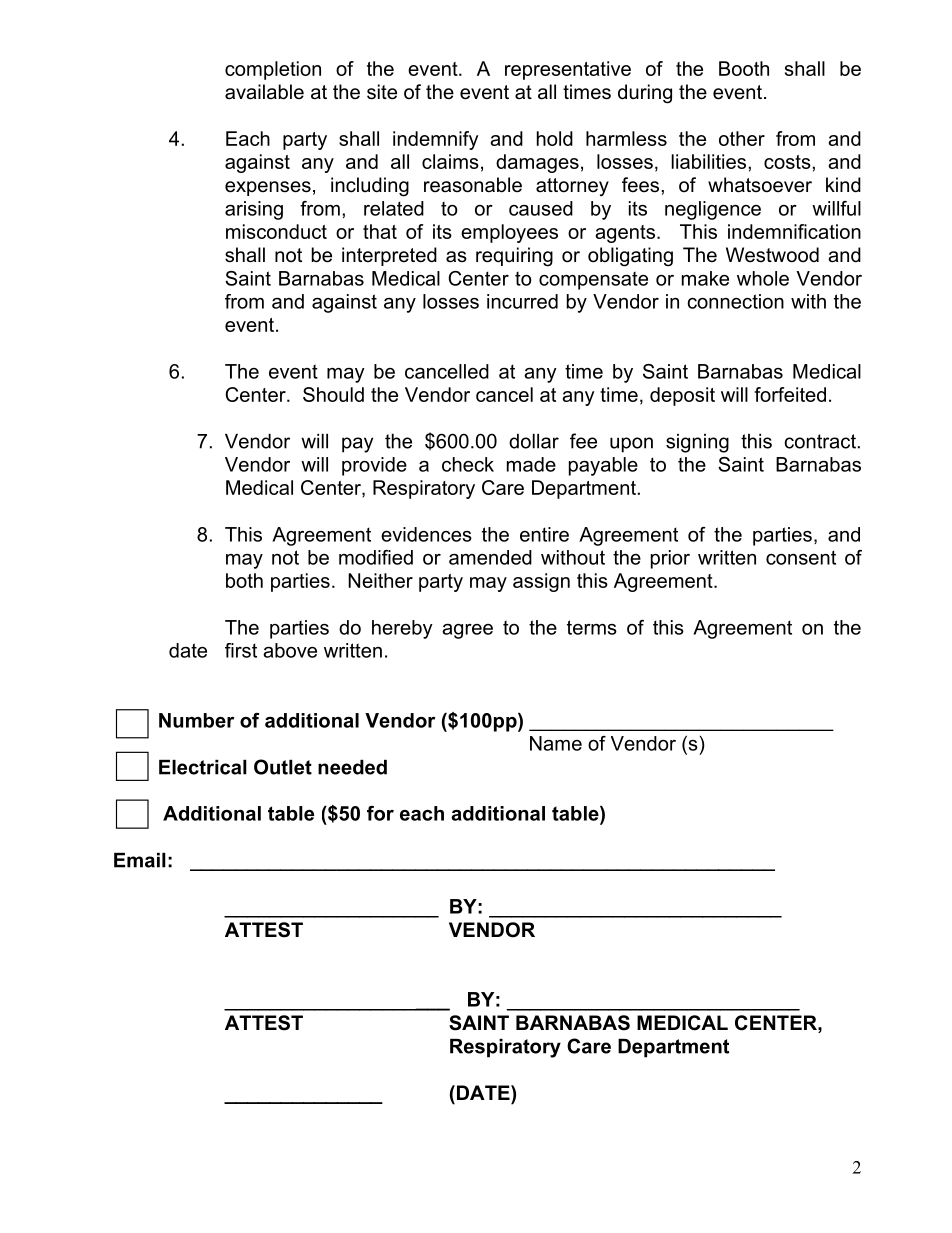 This screenshot has width=952, height=1233. I want to click on first, so click(241, 650).
